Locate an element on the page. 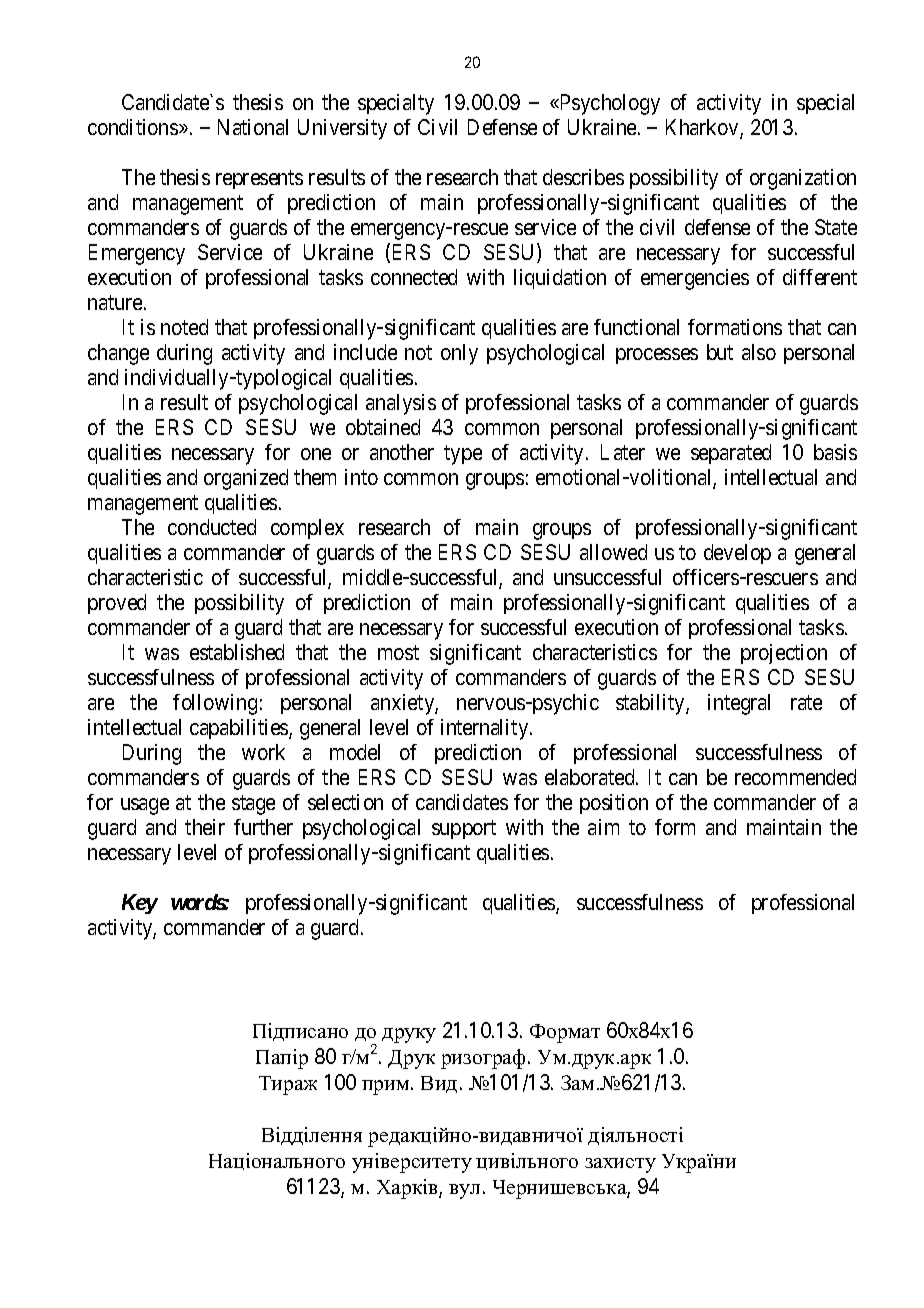 This page has width=924, height=1308. also is located at coordinates (759, 352).
